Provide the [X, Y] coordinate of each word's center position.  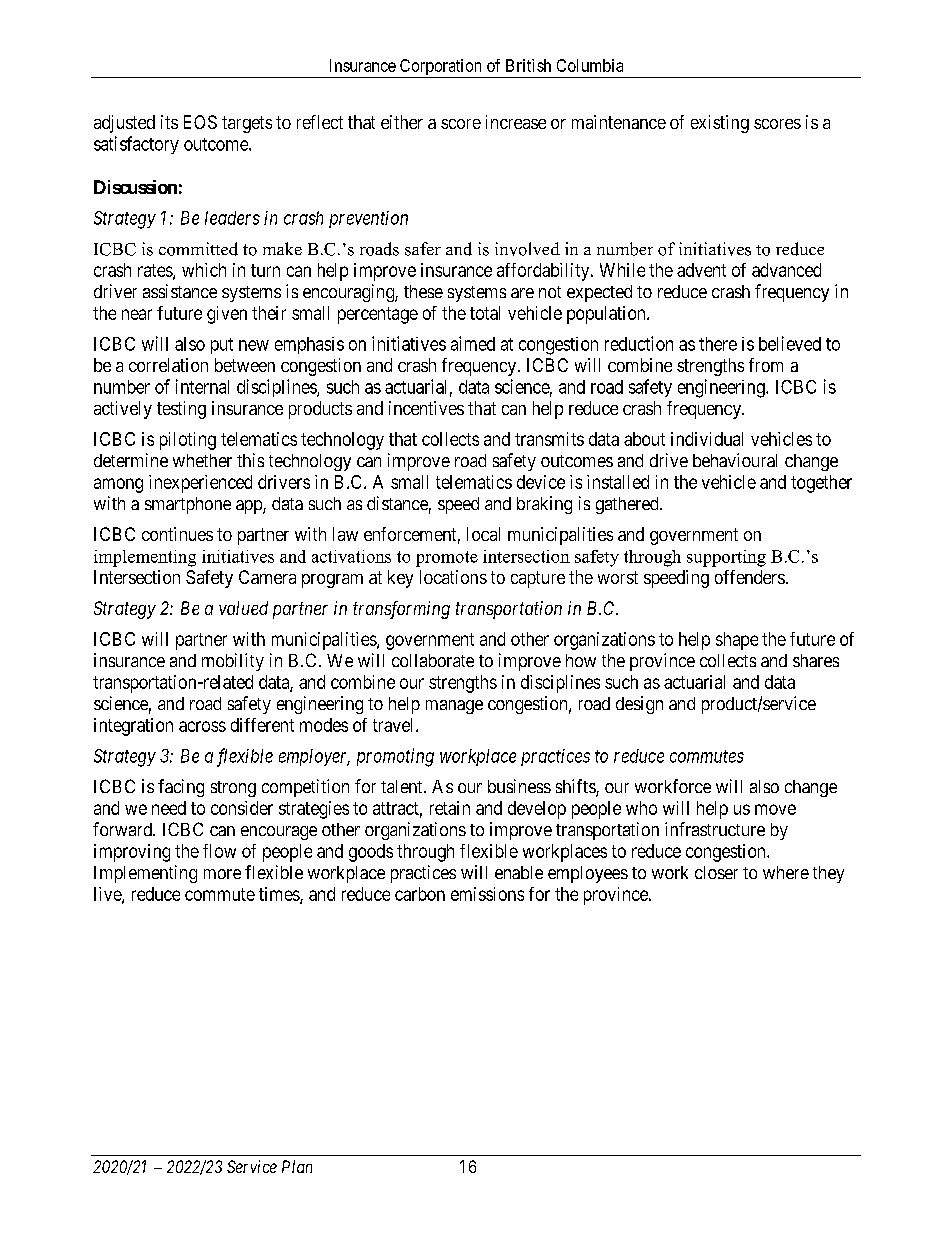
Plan [297, 1166]
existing [720, 124]
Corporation [440, 68]
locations [453, 577]
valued [243, 608]
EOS [200, 122]
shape [737, 641]
